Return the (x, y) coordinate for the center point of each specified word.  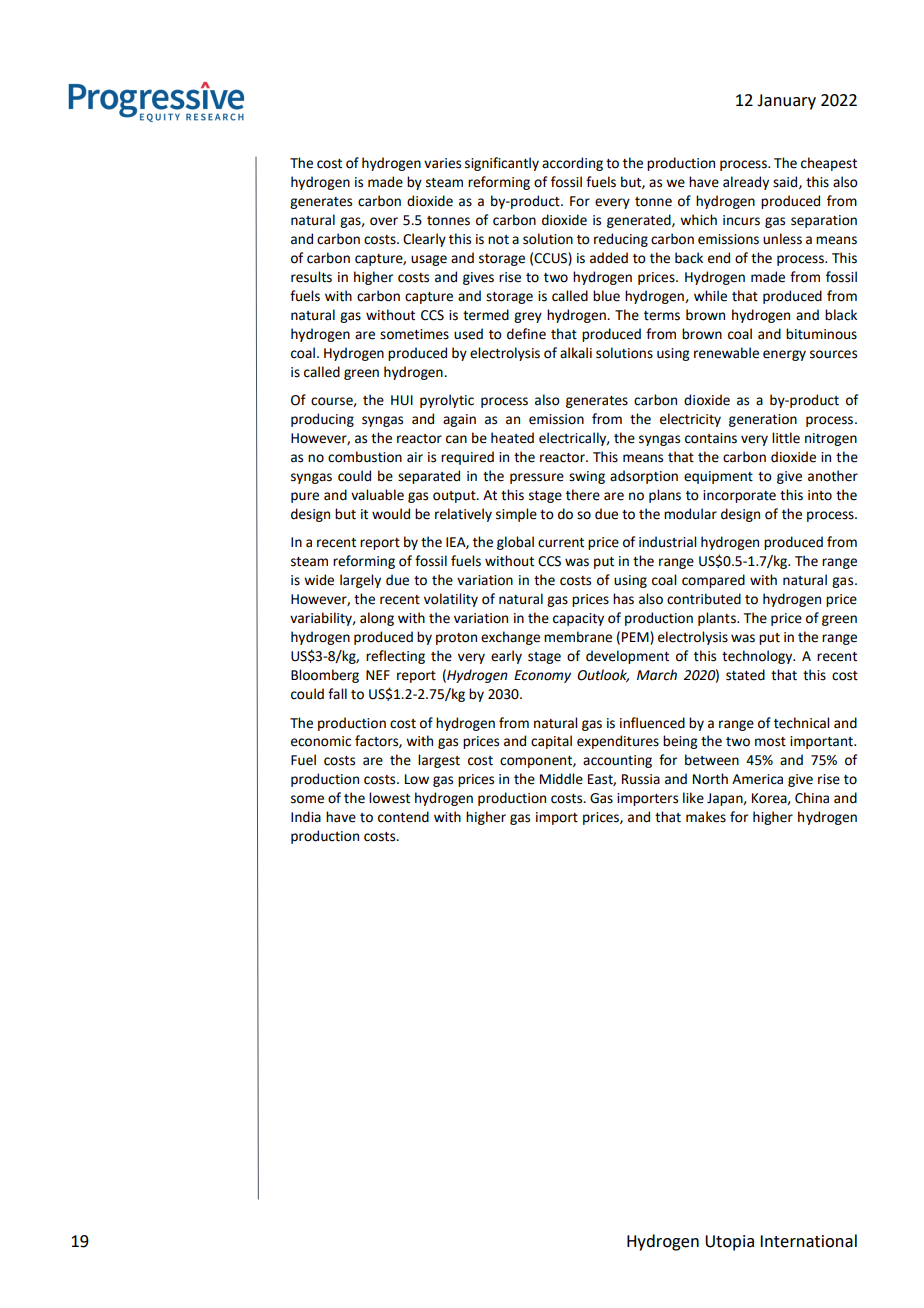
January (786, 102)
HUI (402, 400)
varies (442, 163)
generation (763, 420)
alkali (576, 352)
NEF (378, 675)
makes (706, 817)
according (572, 164)
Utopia (729, 1243)
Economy (542, 676)
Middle (561, 779)
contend (403, 817)
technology (758, 657)
